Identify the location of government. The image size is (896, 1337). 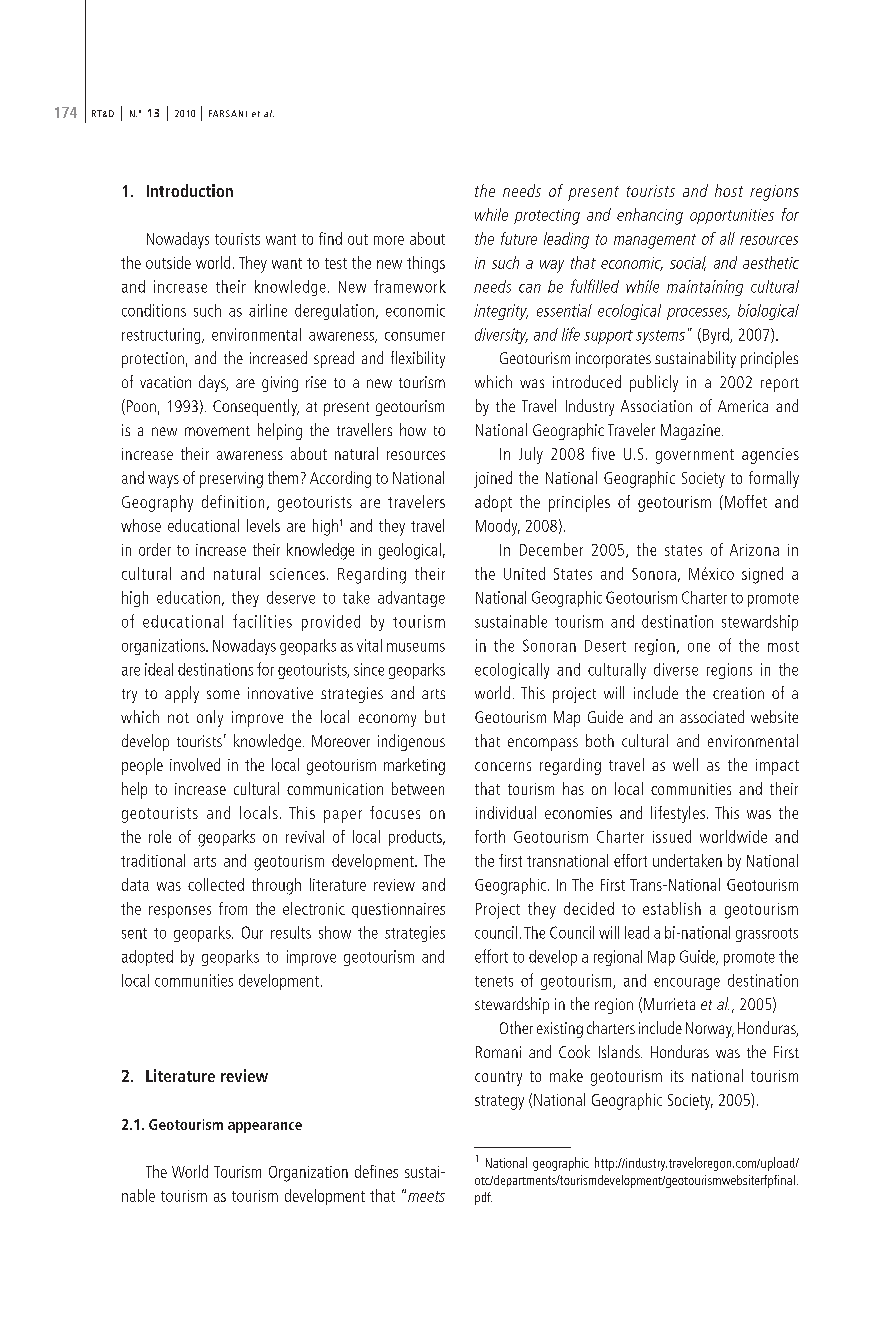
(695, 456).
